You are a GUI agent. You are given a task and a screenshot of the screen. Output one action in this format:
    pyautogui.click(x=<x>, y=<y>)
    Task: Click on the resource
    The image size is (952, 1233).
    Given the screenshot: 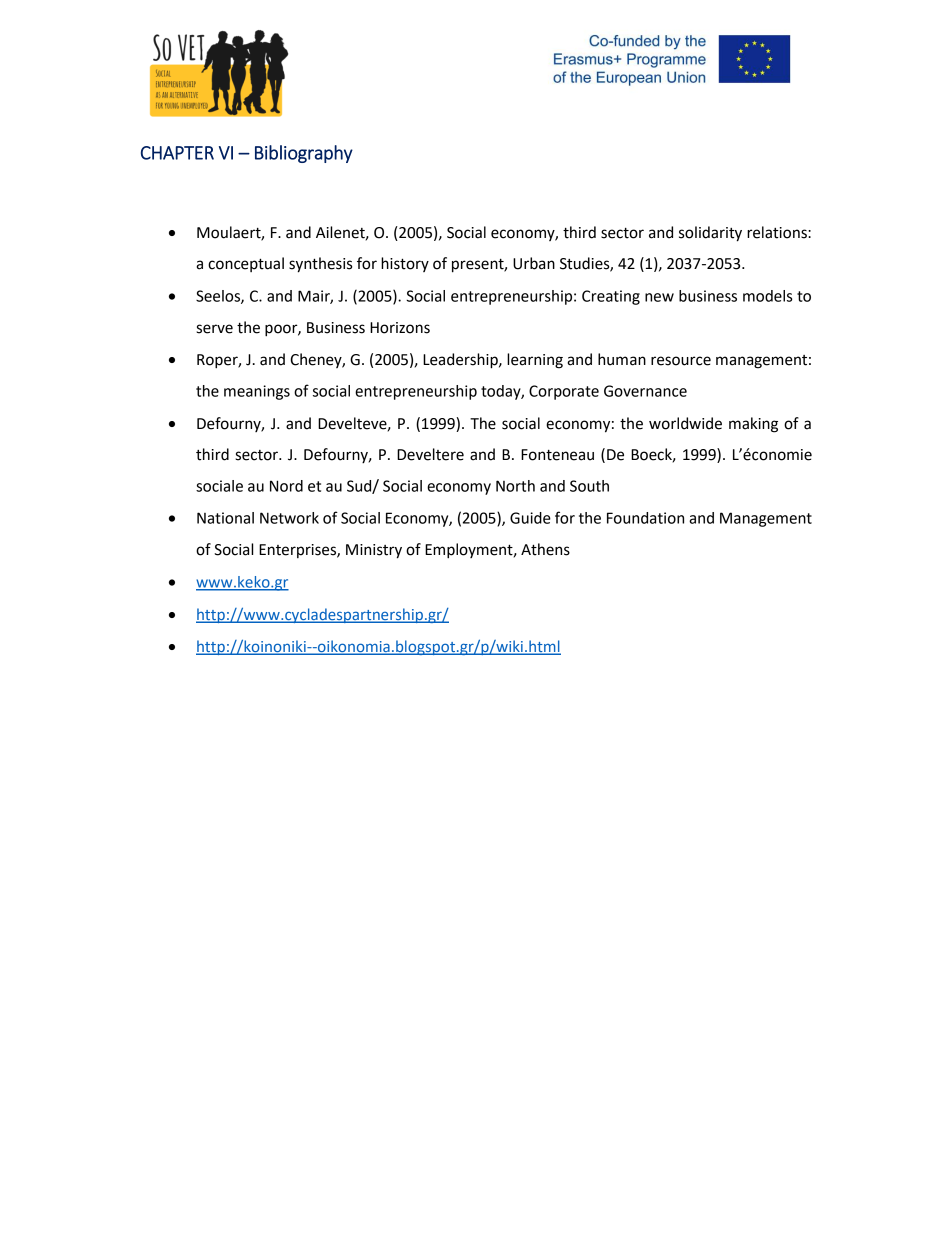 What is the action you would take?
    pyautogui.click(x=681, y=361)
